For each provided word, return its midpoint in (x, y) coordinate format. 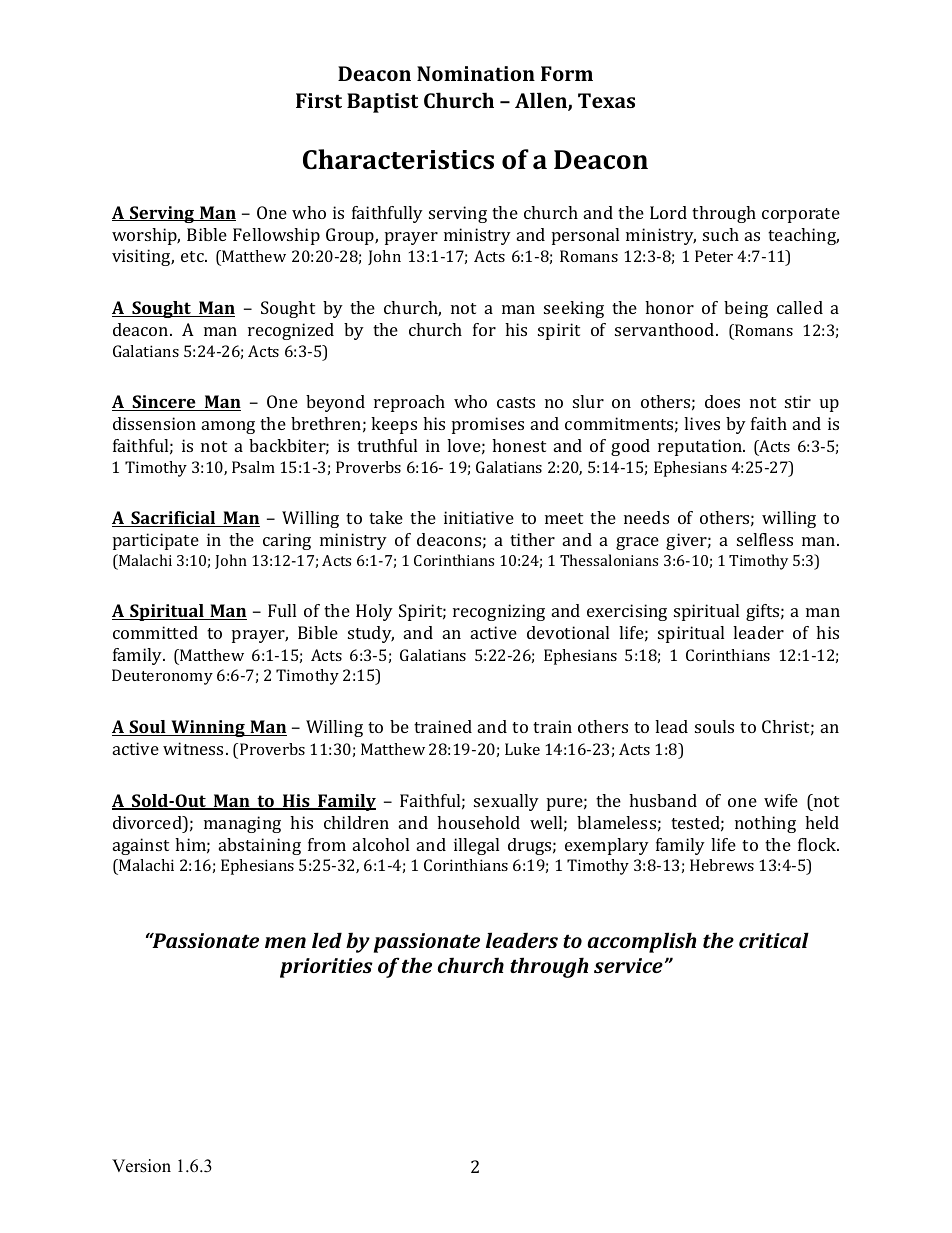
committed (155, 632)
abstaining (260, 846)
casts (516, 402)
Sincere (164, 403)
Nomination (476, 73)
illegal (476, 846)
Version (141, 1166)
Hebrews (722, 865)
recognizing (499, 612)
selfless (765, 539)
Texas (606, 100)
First (319, 100)
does (722, 401)
